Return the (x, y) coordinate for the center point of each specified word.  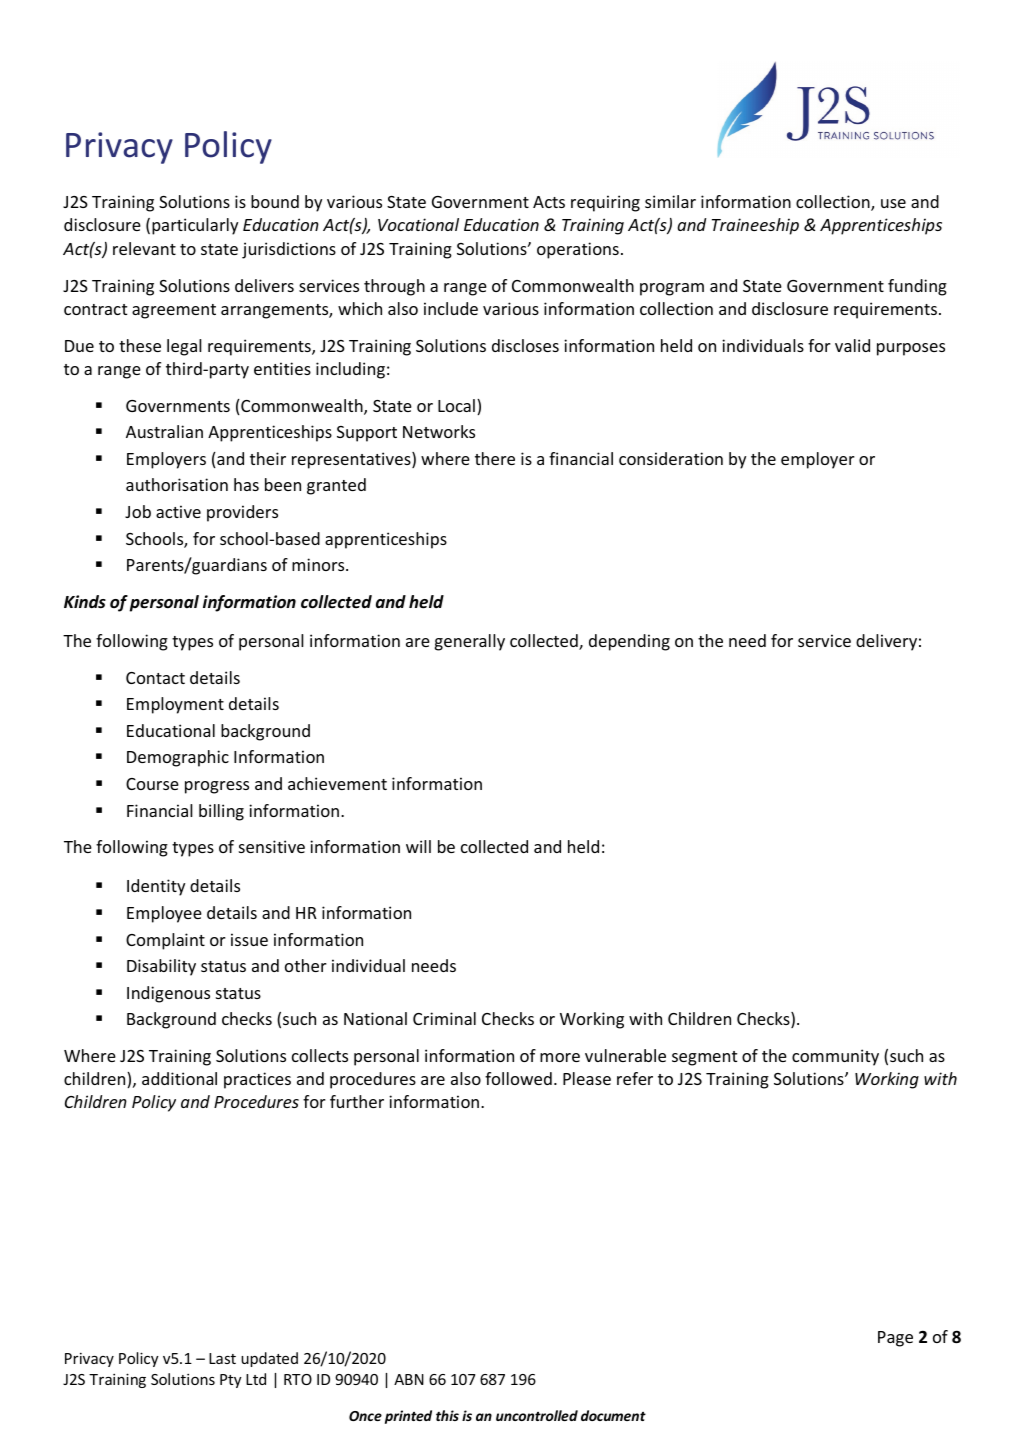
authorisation (177, 484)
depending (629, 642)
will (418, 846)
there (495, 458)
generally (470, 642)
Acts (549, 202)
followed (518, 1078)
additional (179, 1078)
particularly (195, 226)
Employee (164, 914)
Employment (175, 705)
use (893, 203)
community (835, 1057)
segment (704, 1058)
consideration (671, 458)
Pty (231, 1381)
